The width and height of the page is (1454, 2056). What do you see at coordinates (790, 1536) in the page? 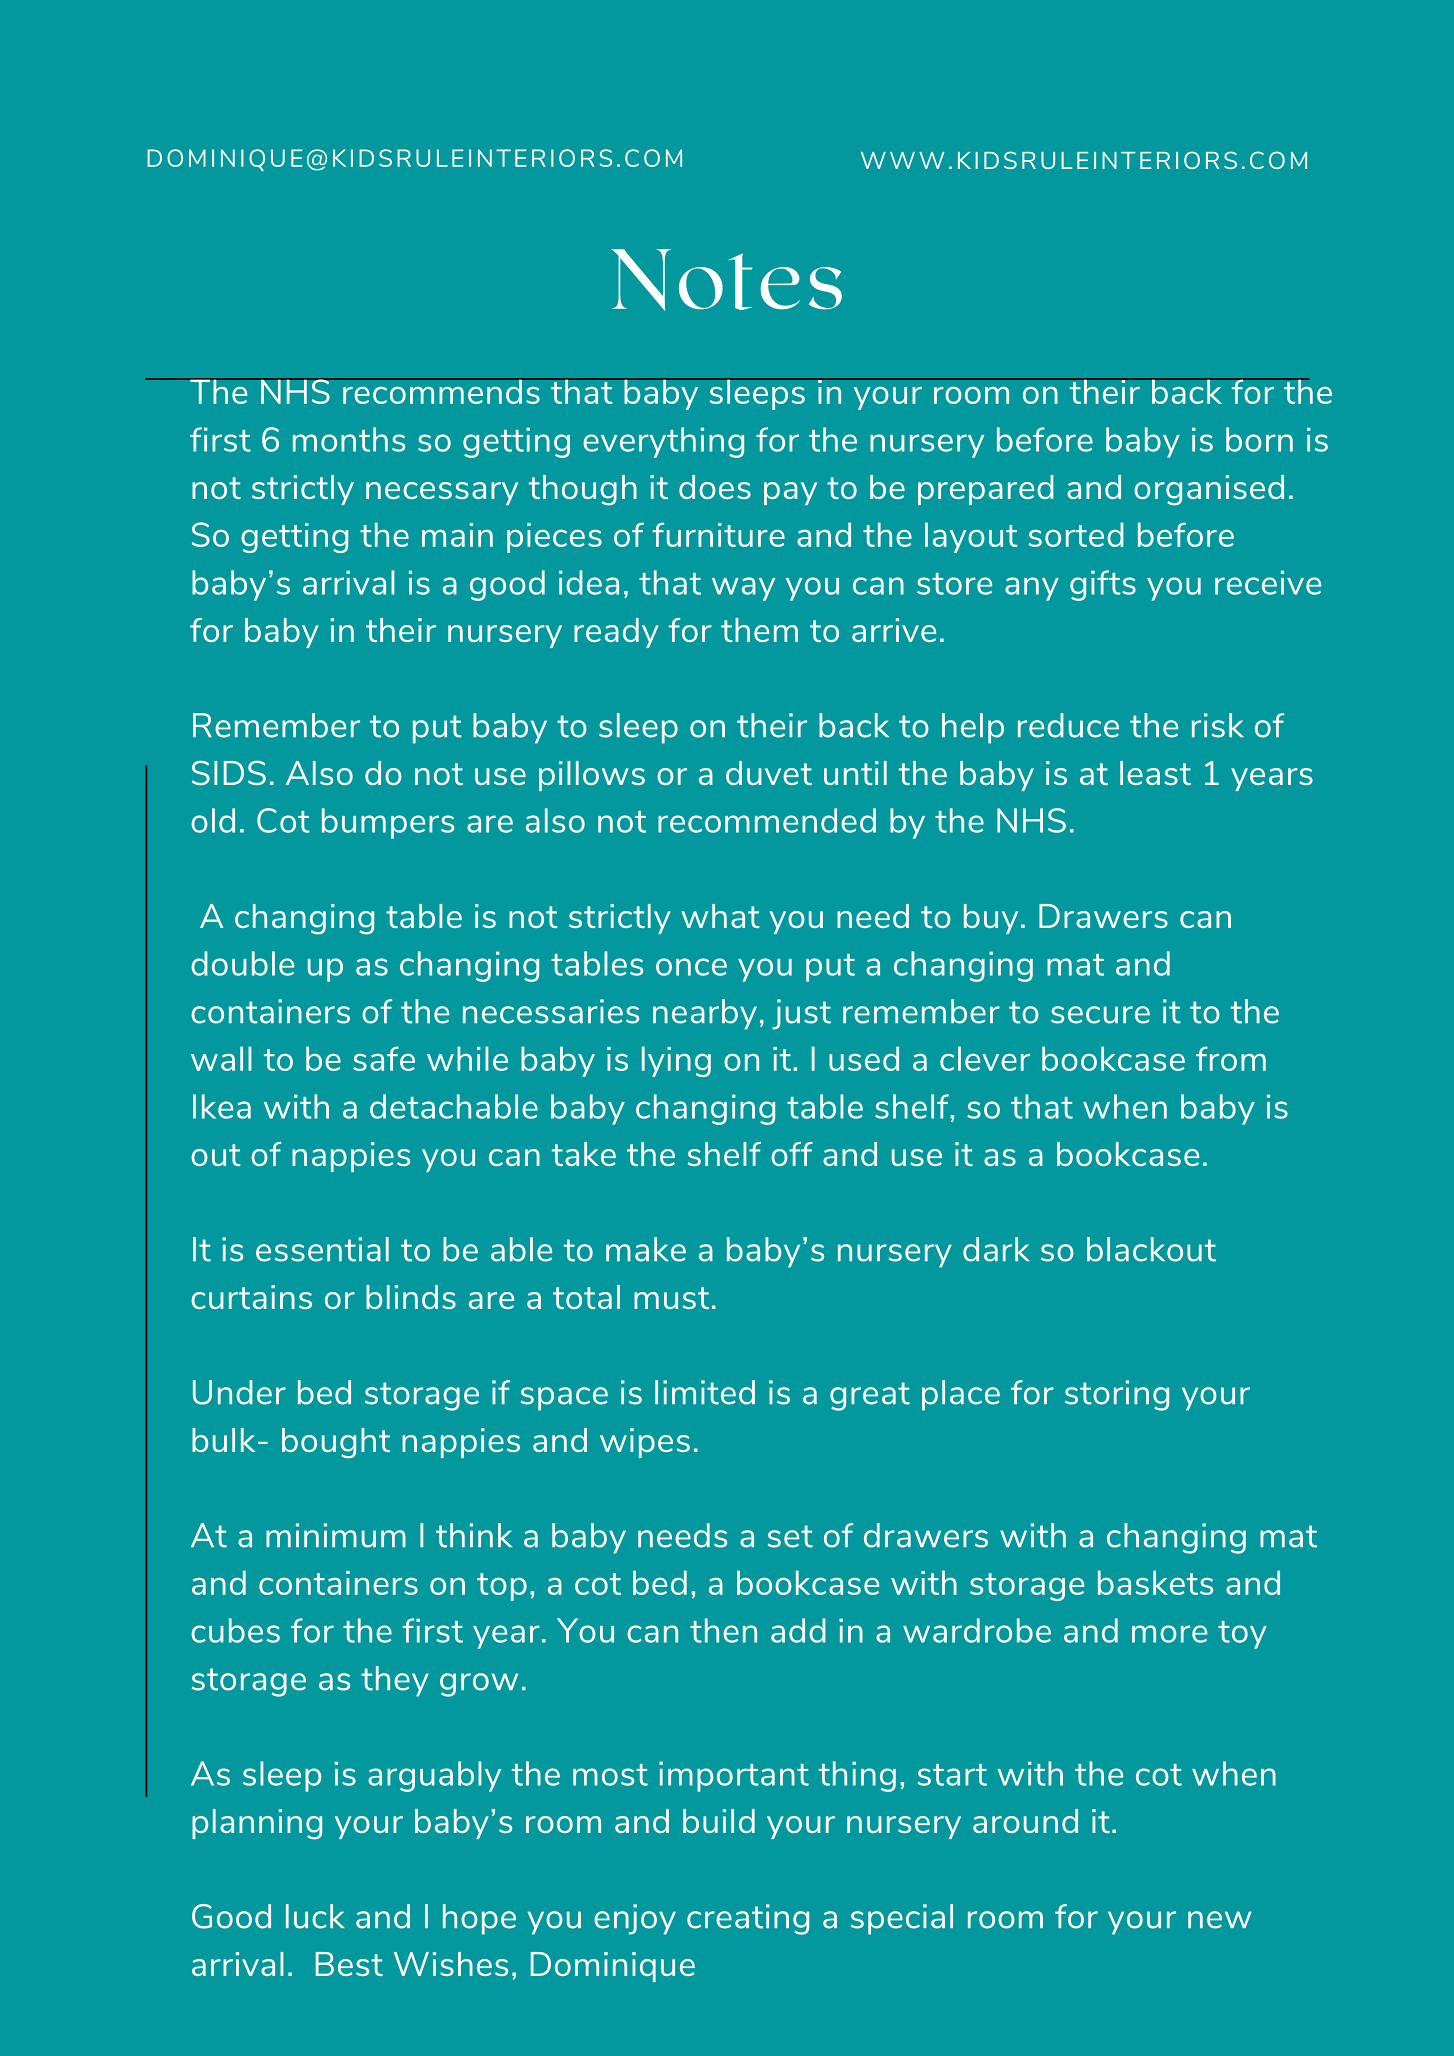
I see `set` at bounding box center [790, 1536].
